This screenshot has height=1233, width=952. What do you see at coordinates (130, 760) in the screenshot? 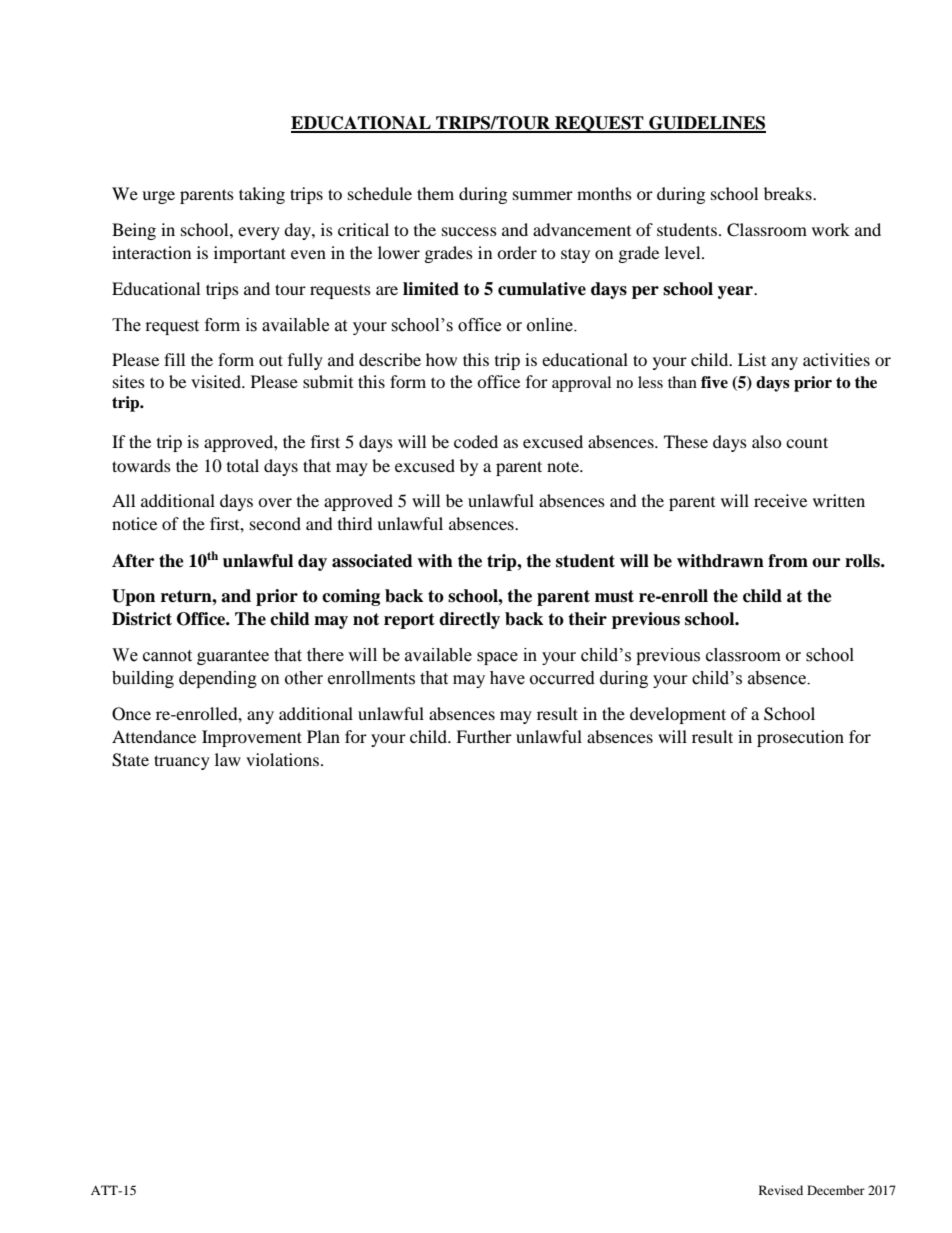
I see `State` at bounding box center [130, 760].
